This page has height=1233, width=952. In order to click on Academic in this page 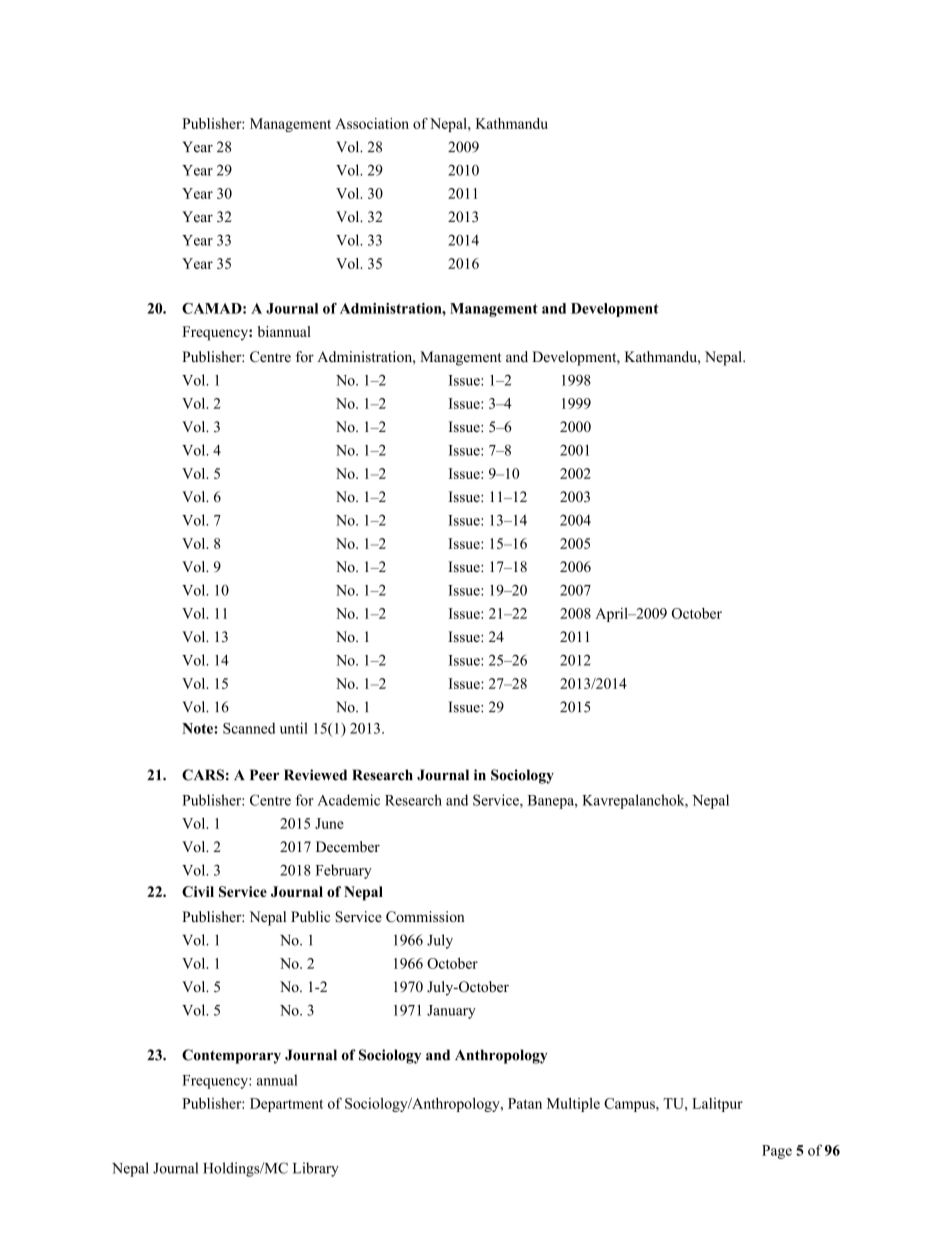, I will do `click(348, 800)`.
